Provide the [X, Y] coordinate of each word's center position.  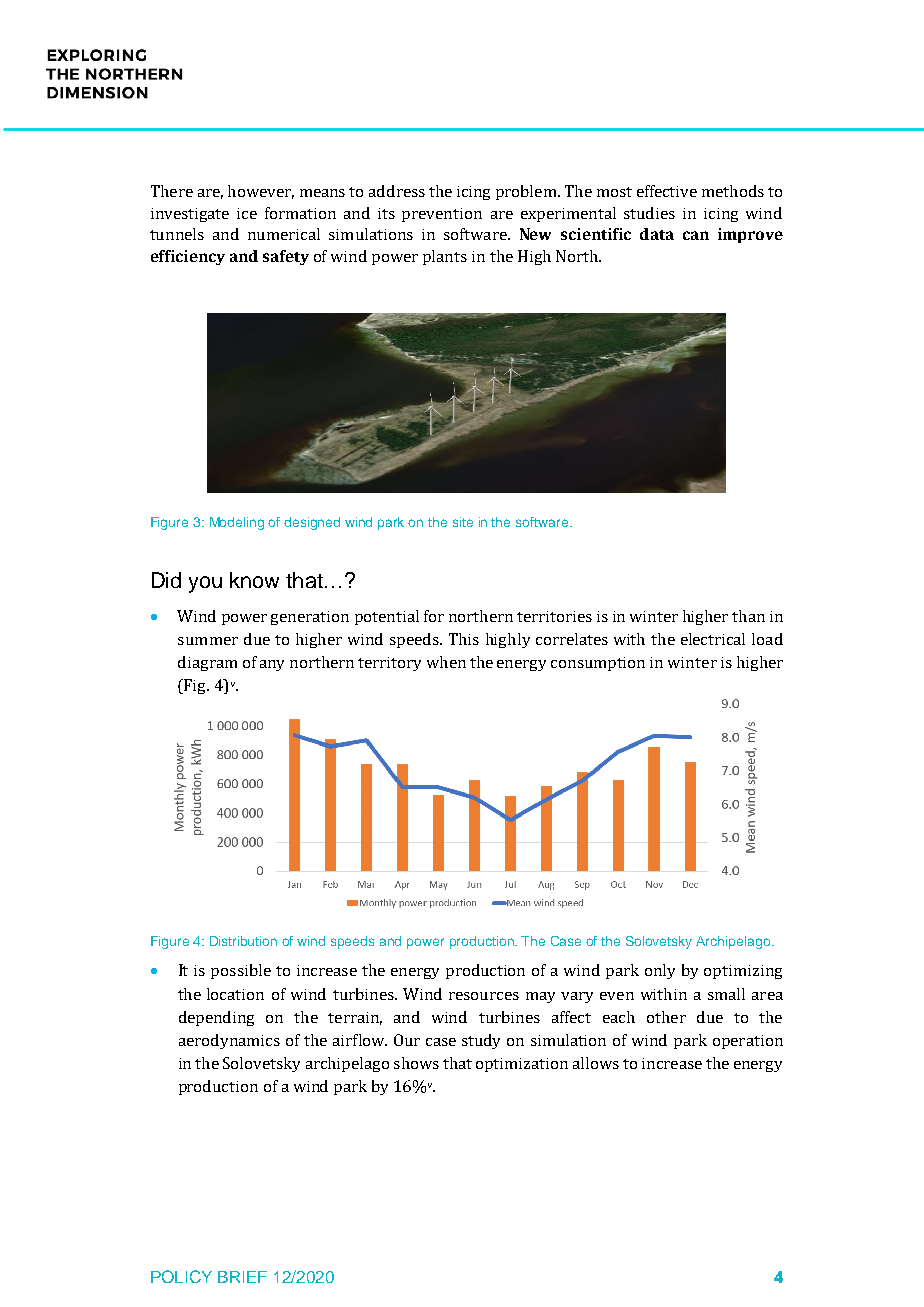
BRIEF [242, 1277]
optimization [522, 1065]
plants [445, 257]
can [696, 235]
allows [596, 1063]
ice [247, 213]
